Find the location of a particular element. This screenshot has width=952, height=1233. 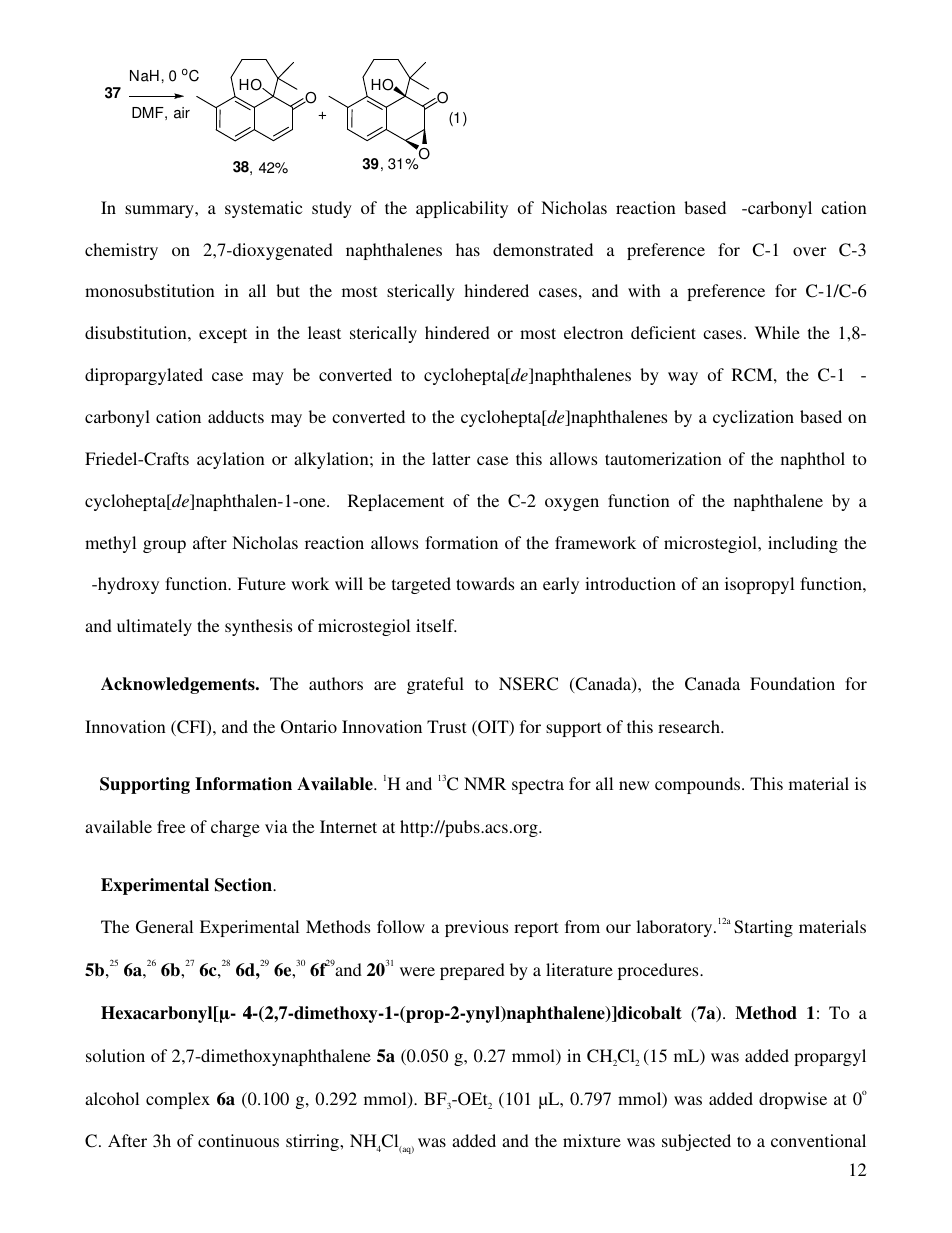

Foundation is located at coordinates (792, 683).
